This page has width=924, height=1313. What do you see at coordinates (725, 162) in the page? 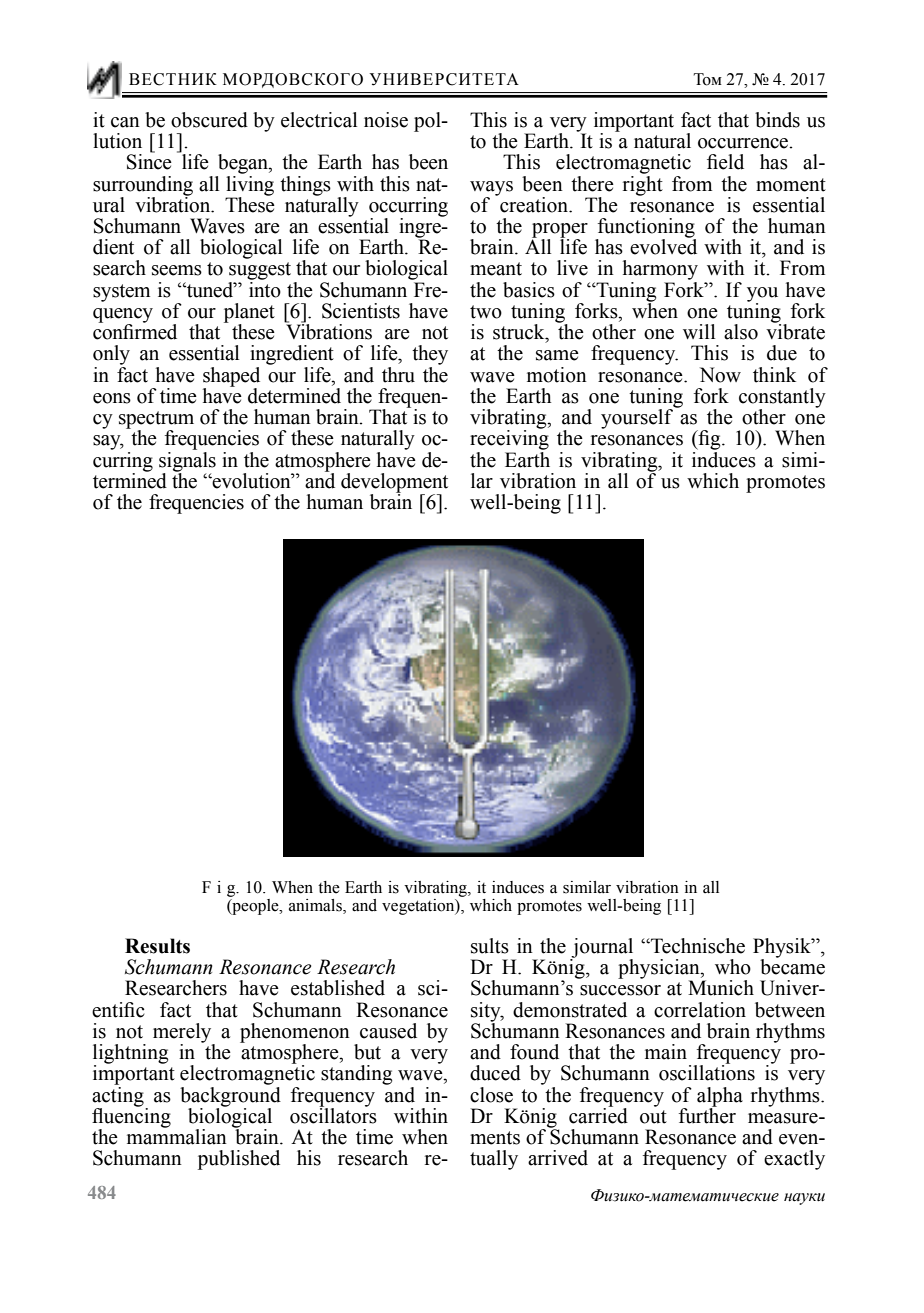
I see `field` at bounding box center [725, 162].
